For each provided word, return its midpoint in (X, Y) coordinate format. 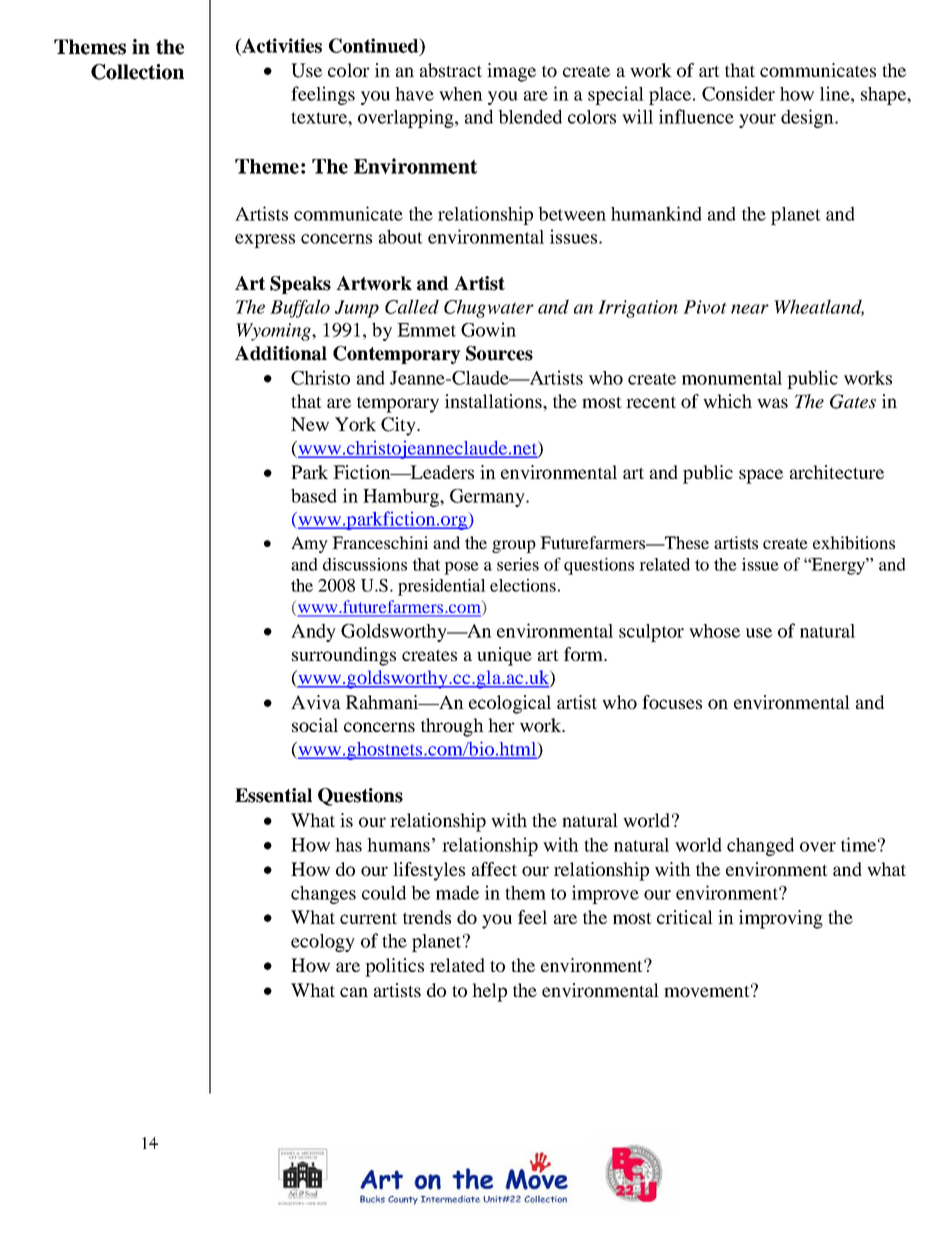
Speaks (300, 285)
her (501, 725)
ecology (323, 943)
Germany (488, 498)
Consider (738, 93)
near (750, 309)
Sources (499, 353)
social (315, 725)
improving (781, 919)
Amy (309, 544)
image (511, 72)
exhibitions (854, 542)
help (489, 992)
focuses (672, 702)
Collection (137, 72)
